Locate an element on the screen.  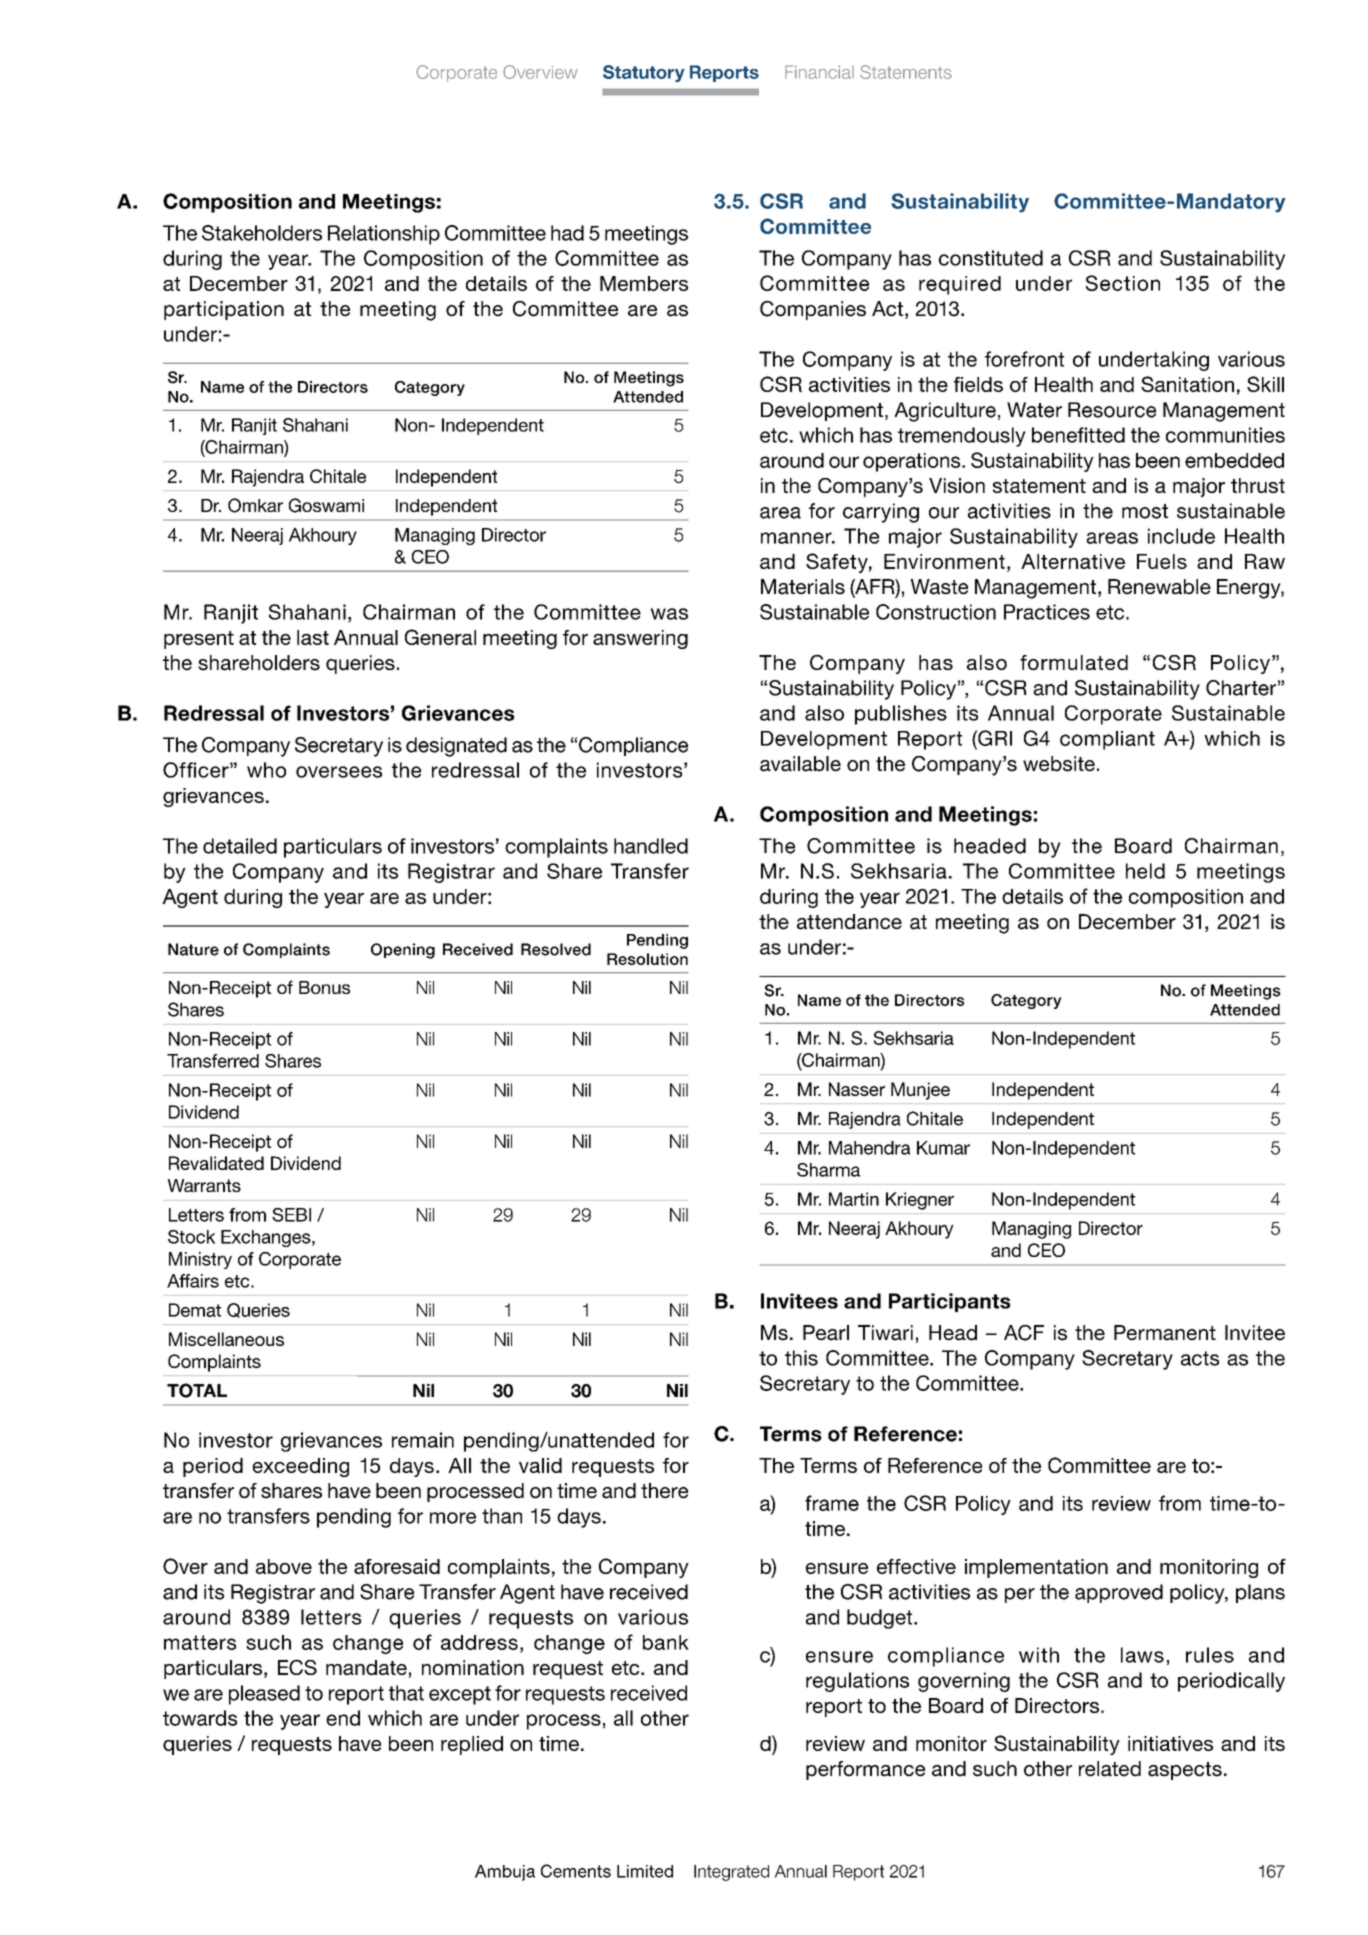
Section is located at coordinates (1123, 283).
